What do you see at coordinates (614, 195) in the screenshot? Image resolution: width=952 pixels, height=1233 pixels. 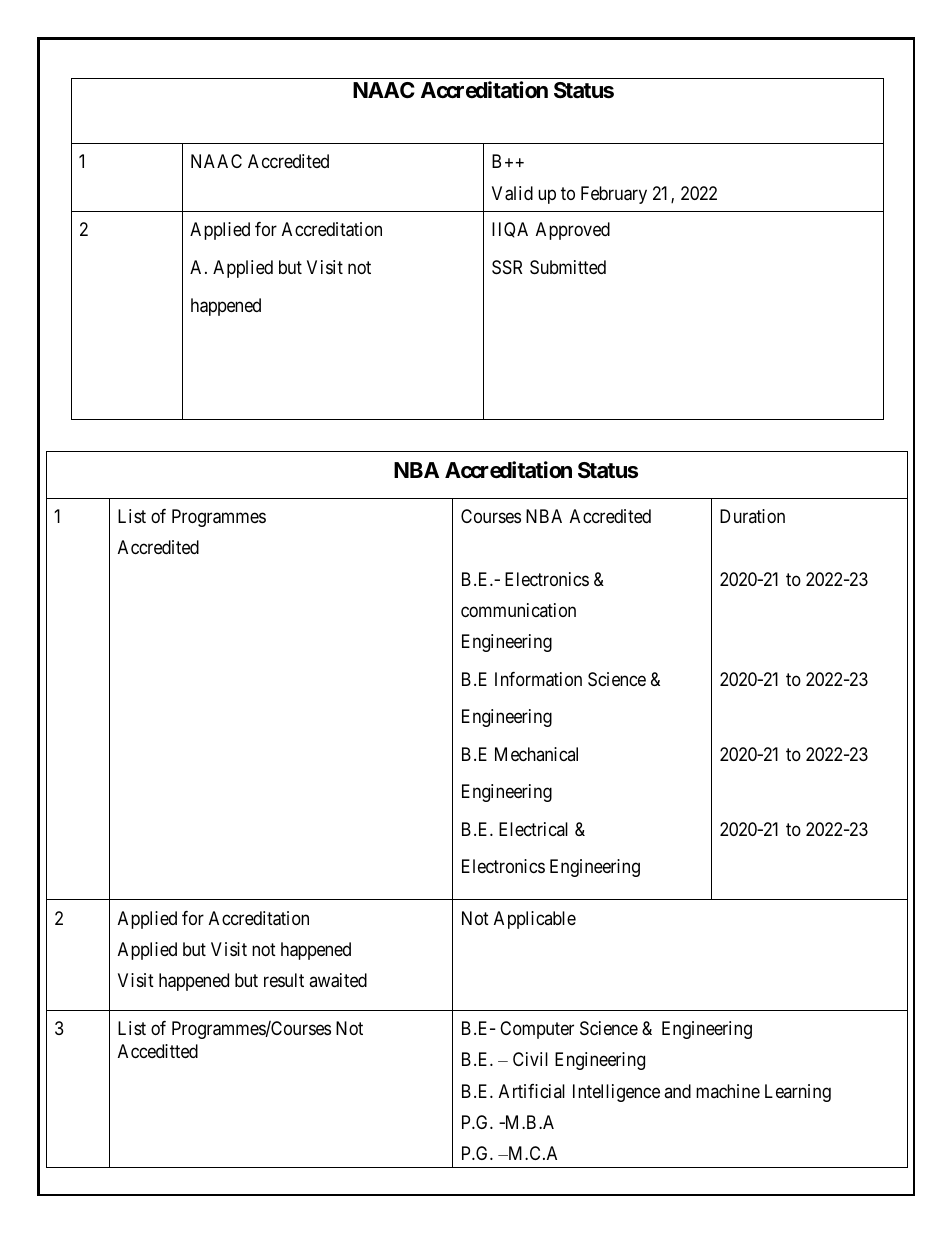 I see `February` at bounding box center [614, 195].
